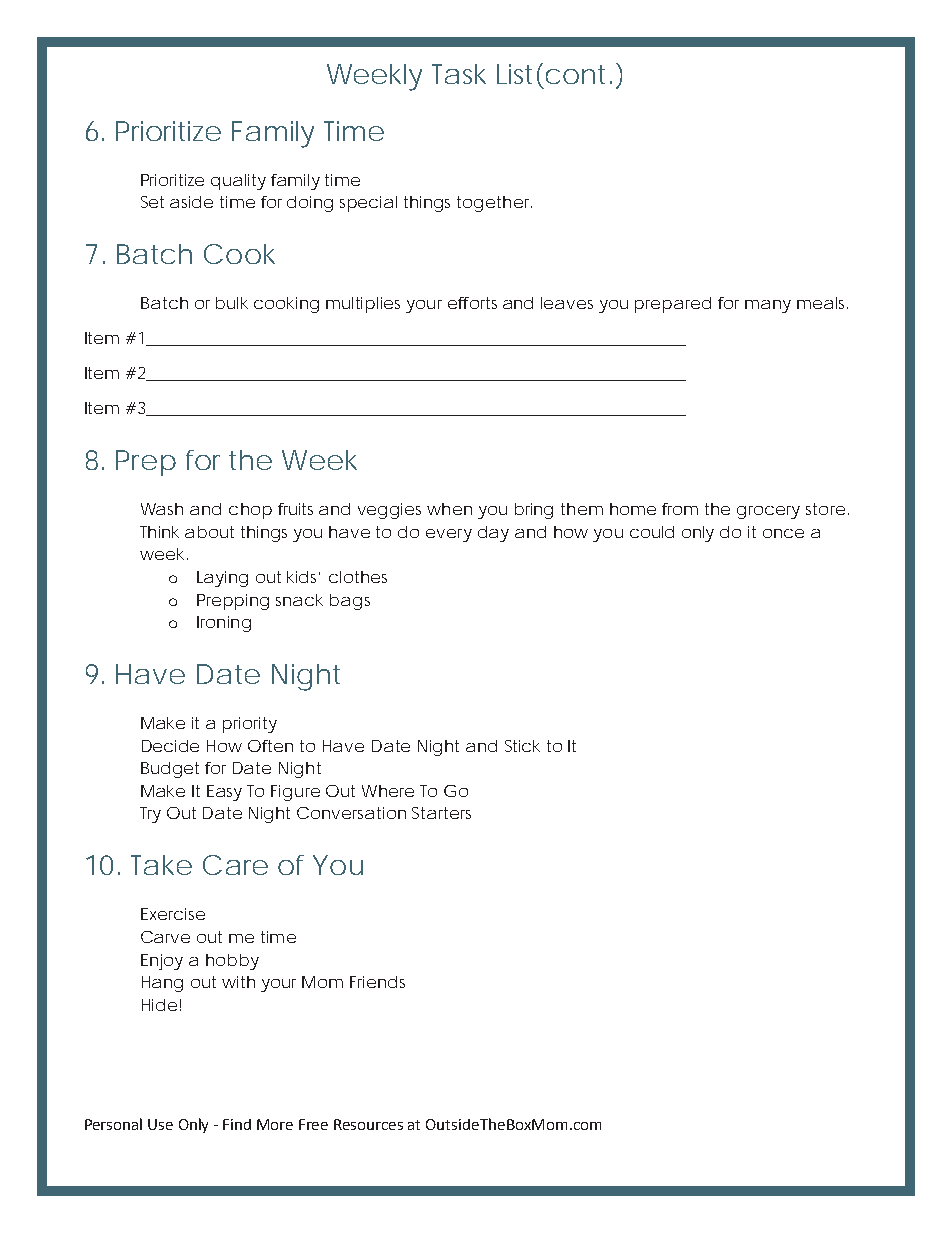 The width and height of the screenshot is (952, 1233). I want to click on Task, so click(459, 74).
